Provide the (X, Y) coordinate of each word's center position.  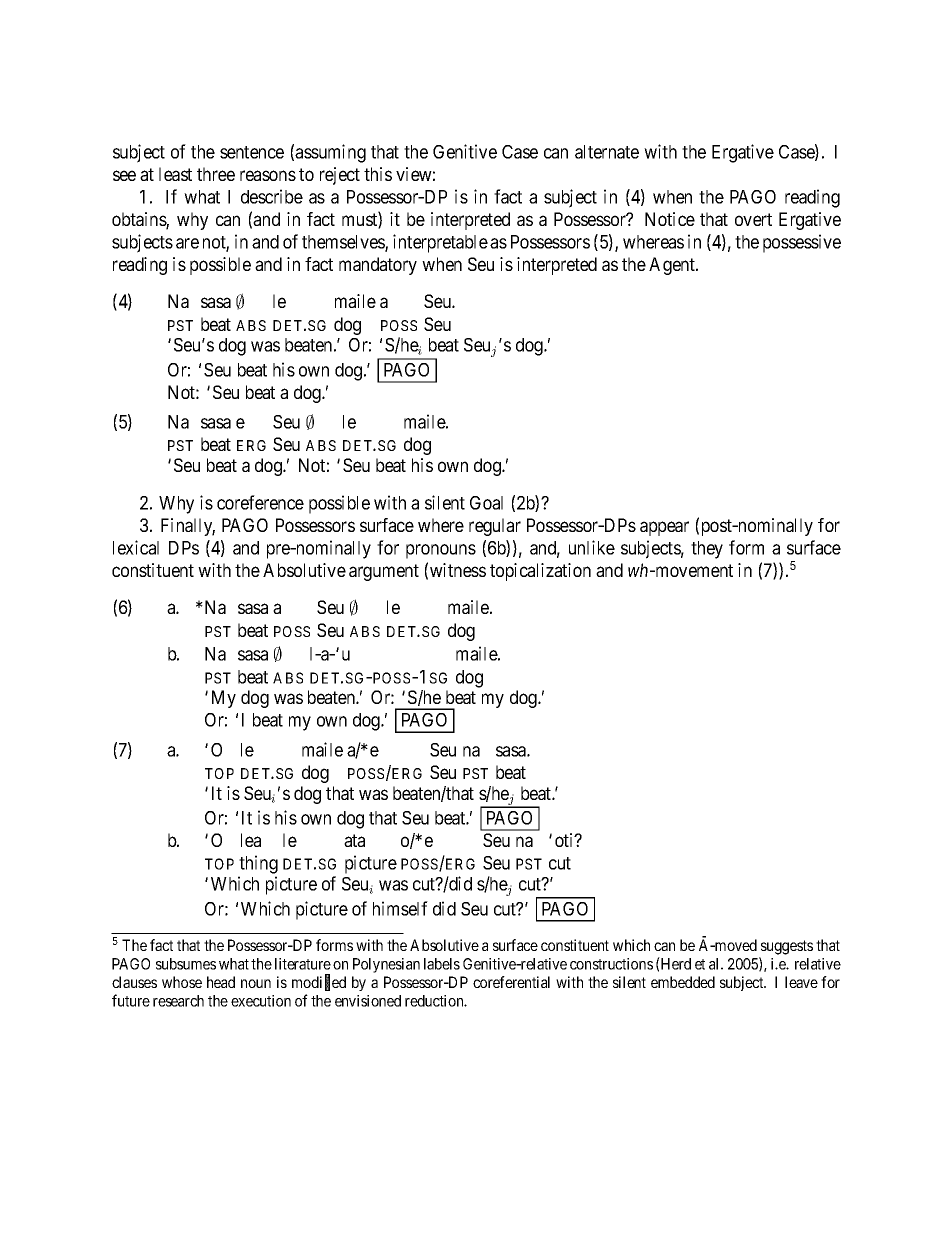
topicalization (540, 572)
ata (354, 840)
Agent (673, 266)
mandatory (378, 266)
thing (258, 864)
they (707, 550)
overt (753, 219)
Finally (188, 527)
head (221, 982)
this (378, 174)
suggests (787, 947)
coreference (260, 502)
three (216, 174)
